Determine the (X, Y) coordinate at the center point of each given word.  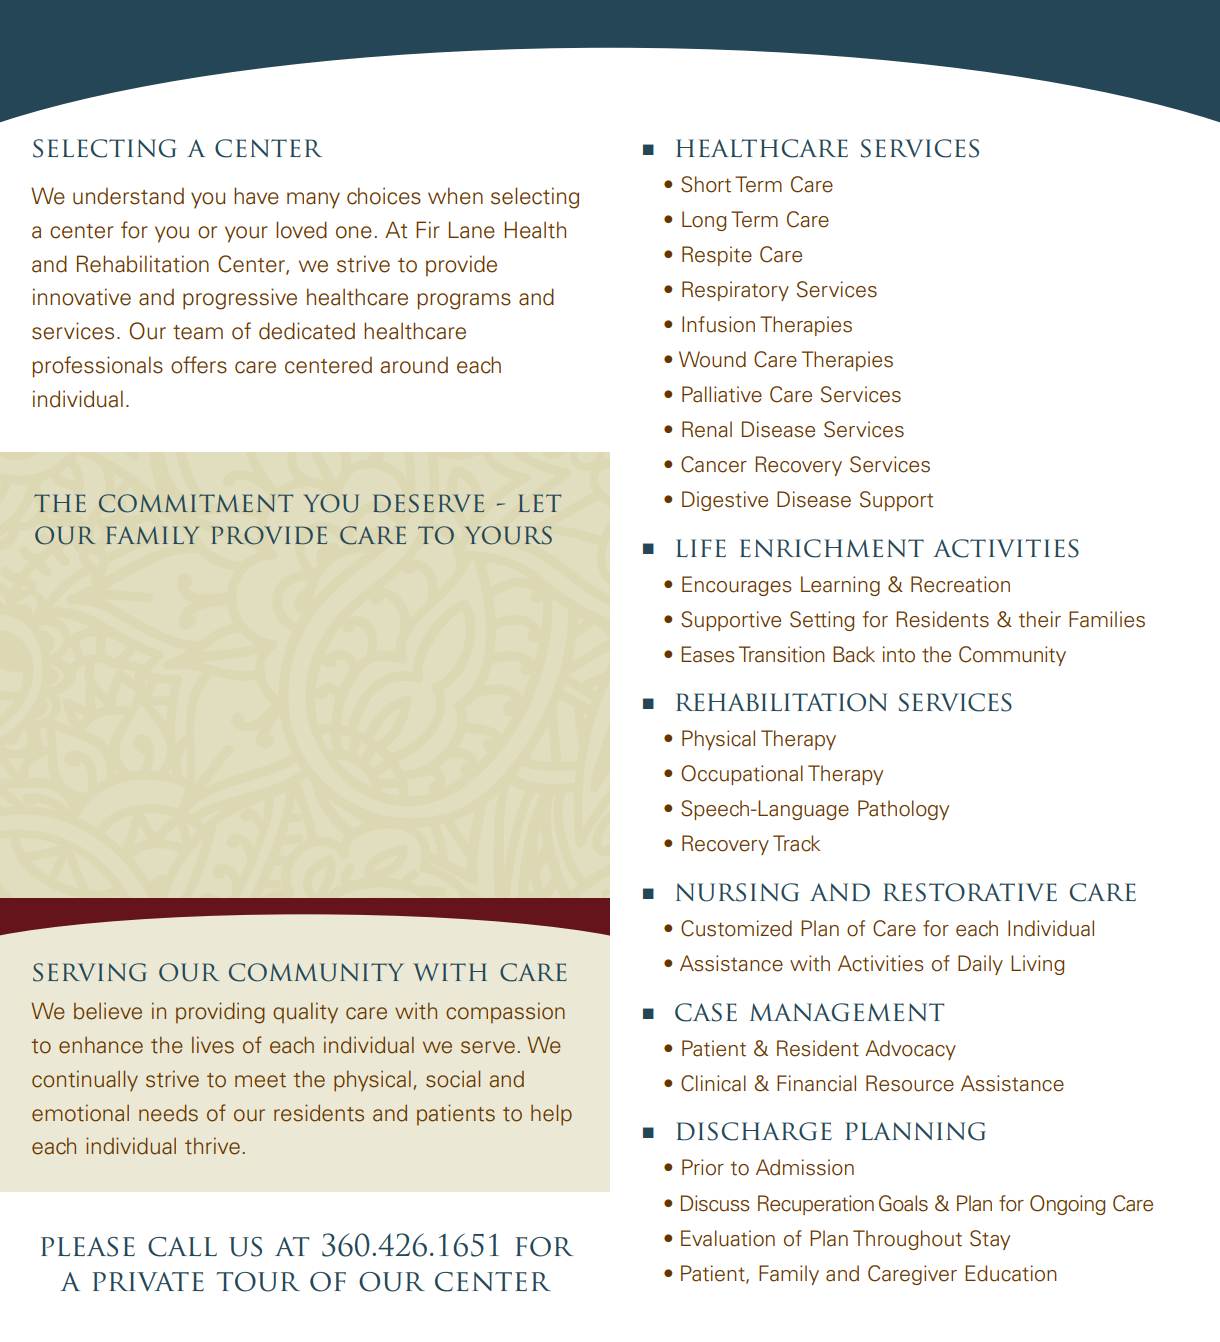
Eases (707, 654)
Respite (717, 256)
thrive (212, 1146)
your (246, 234)
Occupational (742, 775)
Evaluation (728, 1238)
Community (1012, 656)
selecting (535, 198)
